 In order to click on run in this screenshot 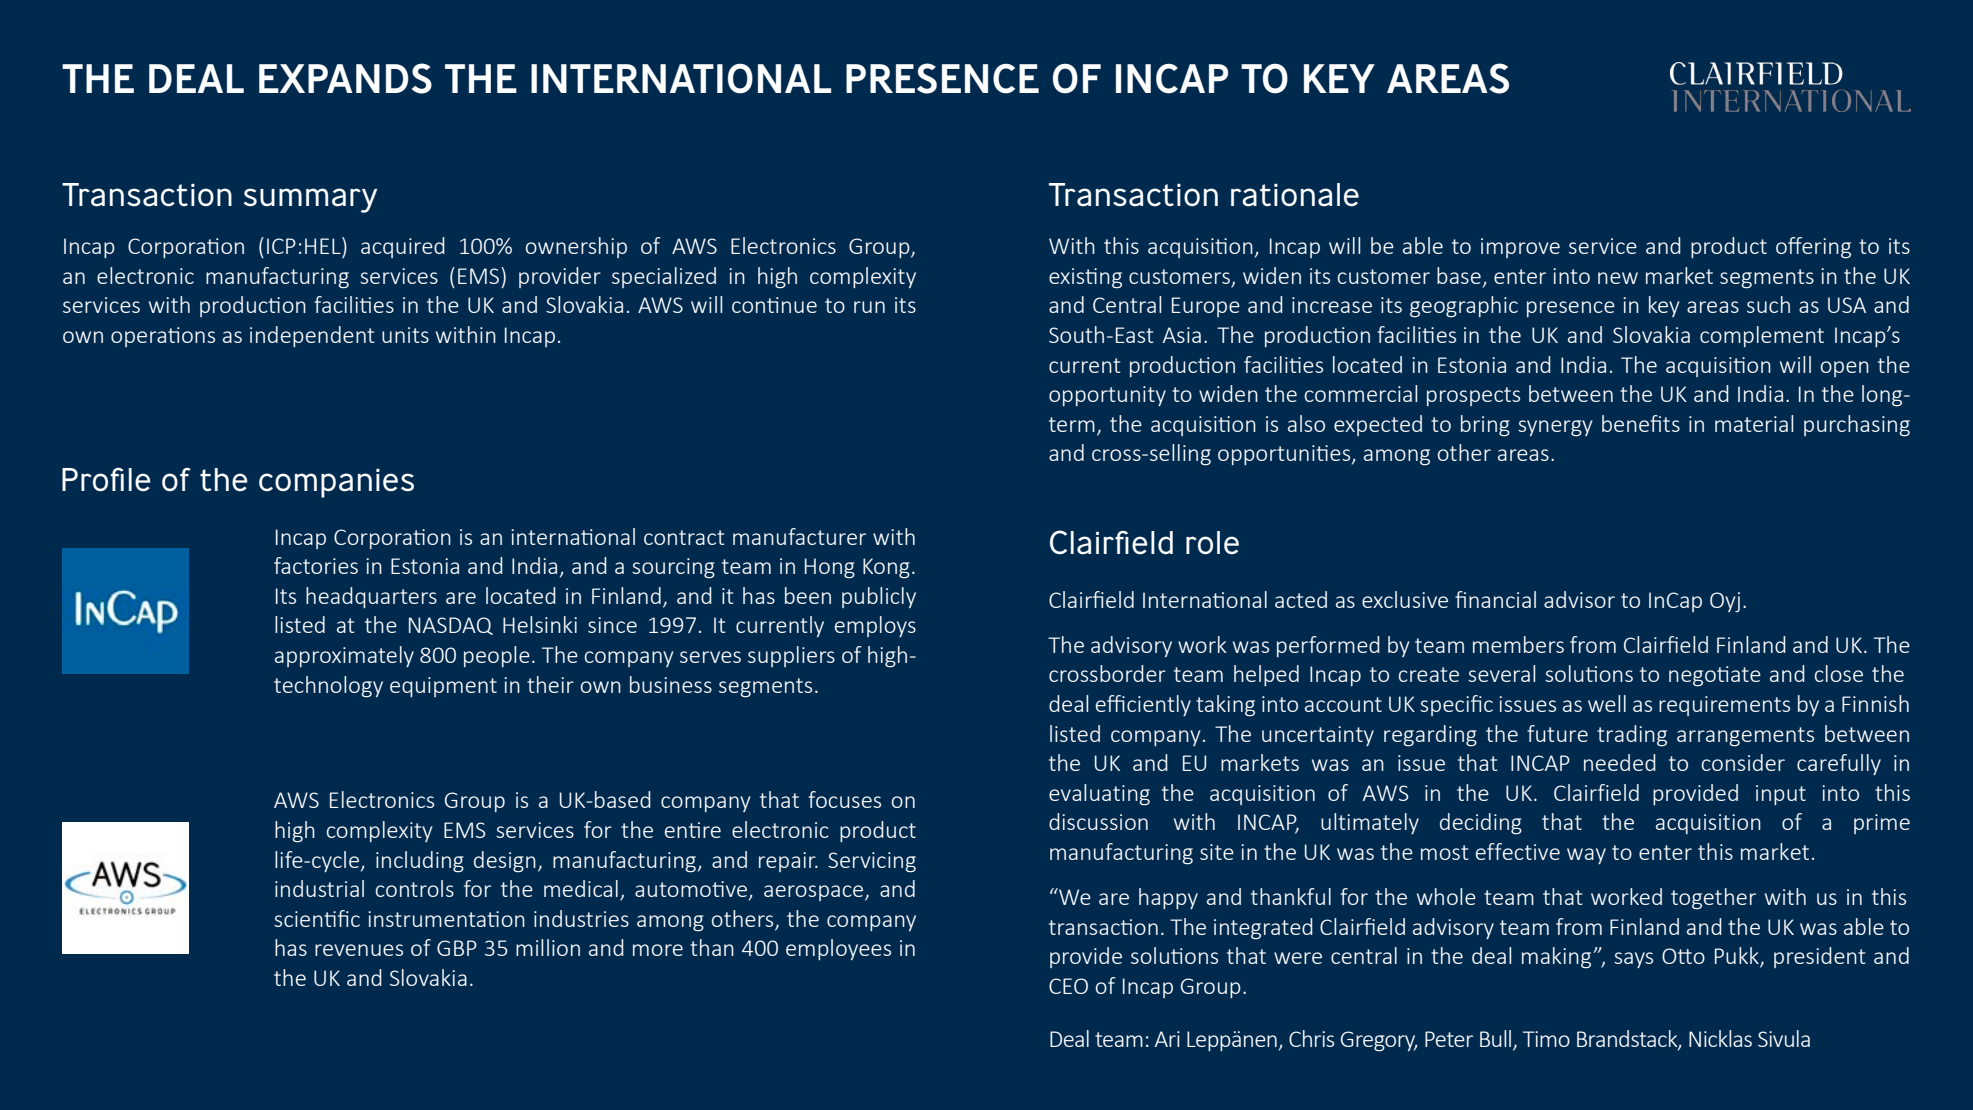, I will do `click(869, 307)`.
